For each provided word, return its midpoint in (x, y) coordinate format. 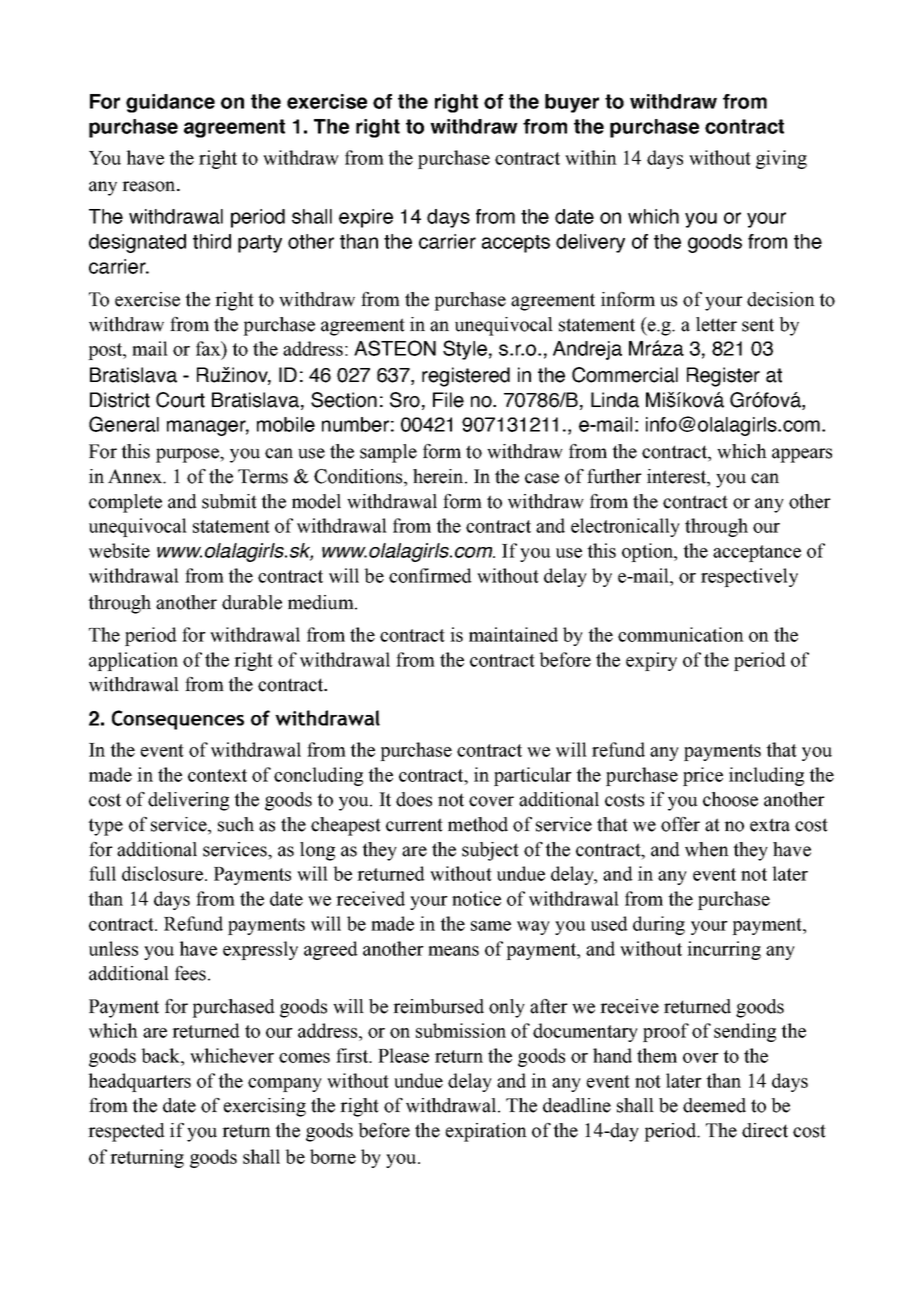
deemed (714, 1105)
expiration (486, 1132)
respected (126, 1132)
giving (781, 159)
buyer (572, 103)
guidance (170, 103)
